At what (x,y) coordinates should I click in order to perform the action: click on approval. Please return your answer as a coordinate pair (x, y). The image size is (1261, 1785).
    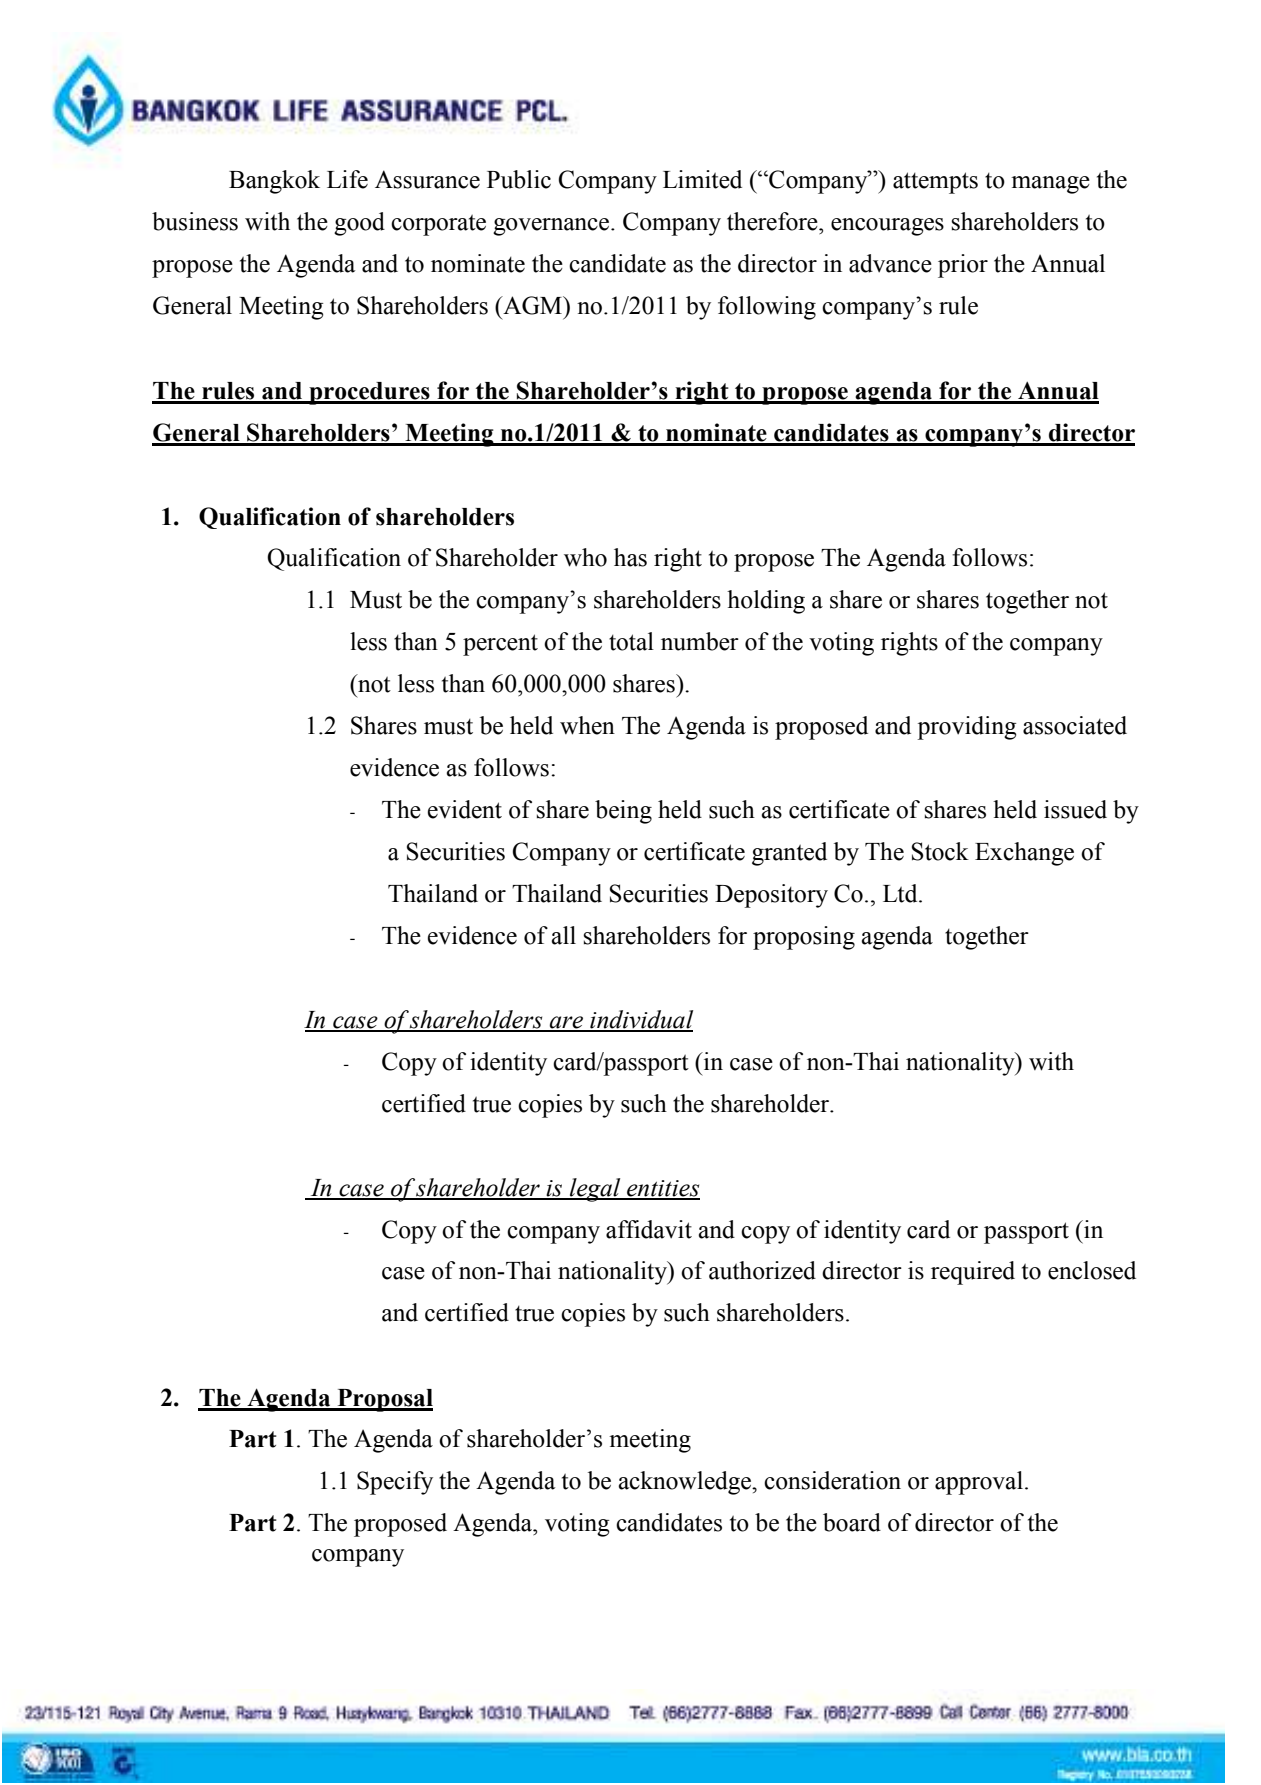
    Looking at the image, I should click on (980, 1483).
